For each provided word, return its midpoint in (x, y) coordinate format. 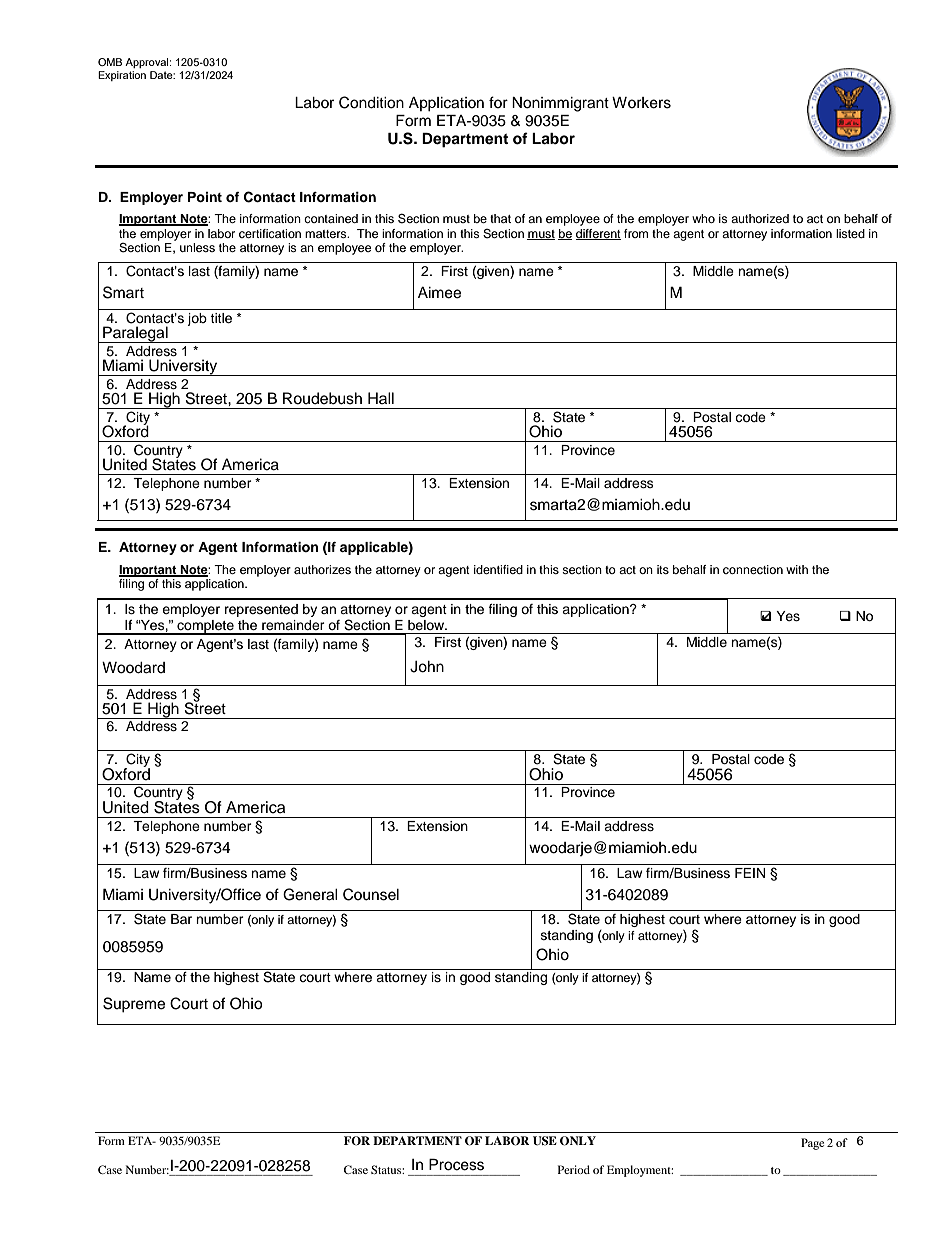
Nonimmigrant (560, 104)
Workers (641, 103)
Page (812, 1144)
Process (456, 1164)
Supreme (134, 1005)
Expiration (122, 76)
